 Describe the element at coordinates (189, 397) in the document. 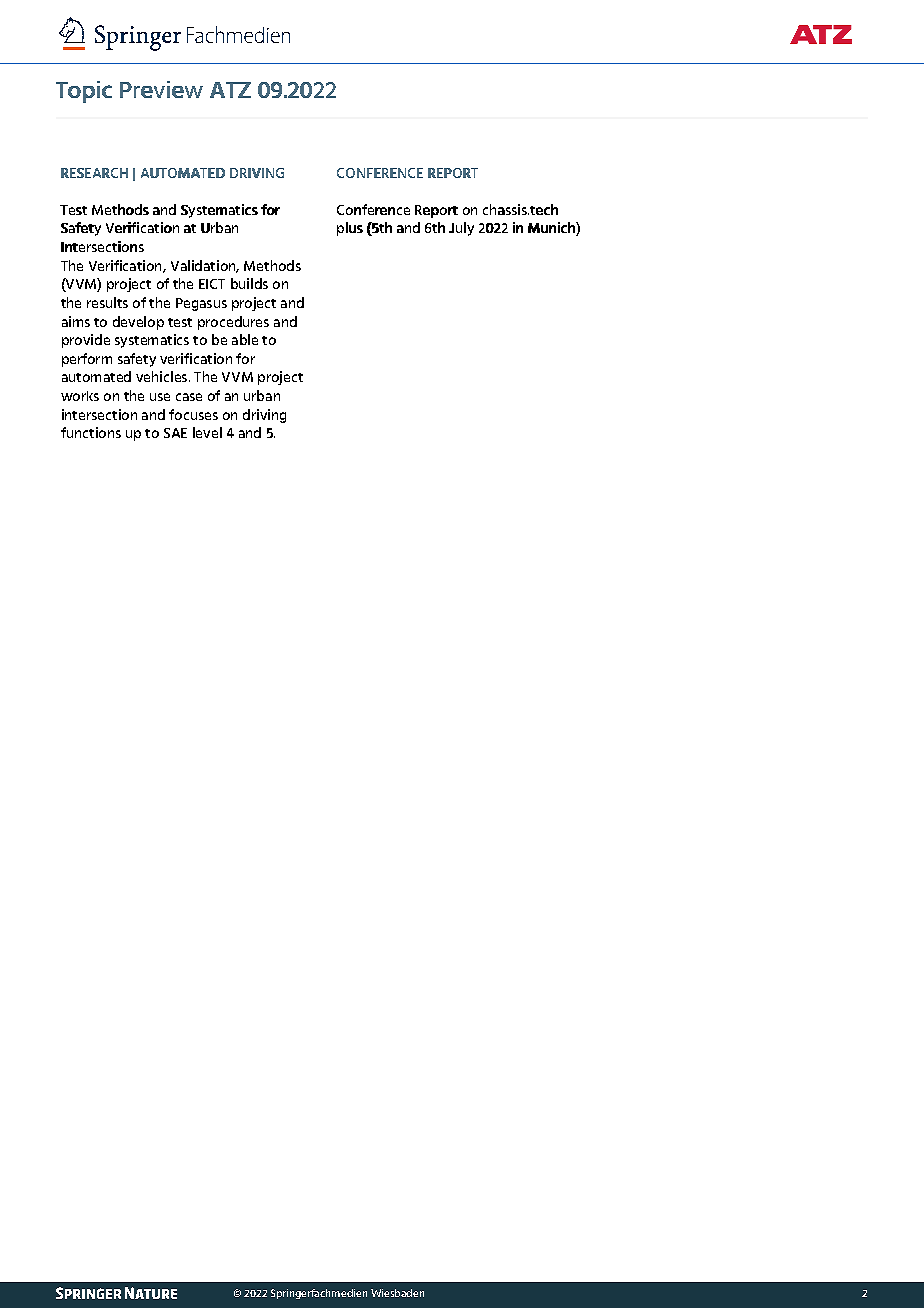

I see `case` at that location.
